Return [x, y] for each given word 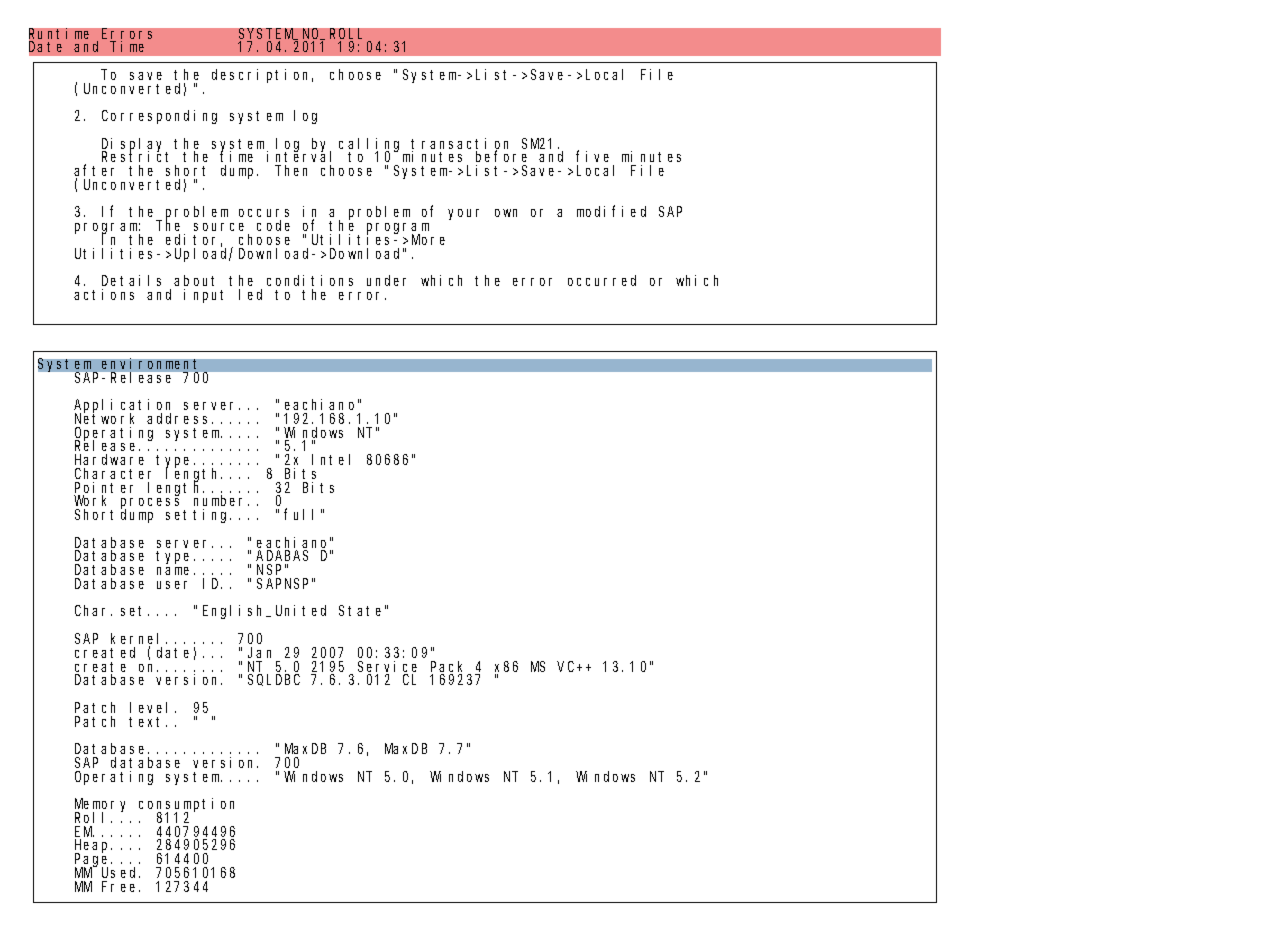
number [221, 502]
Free [121, 886]
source [219, 227]
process [153, 505]
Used [121, 872]
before [501, 158]
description [262, 76]
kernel [139, 640]
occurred [602, 280]
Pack [450, 668]
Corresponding [159, 117]
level [153, 707]
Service [387, 668]
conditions [310, 280]
